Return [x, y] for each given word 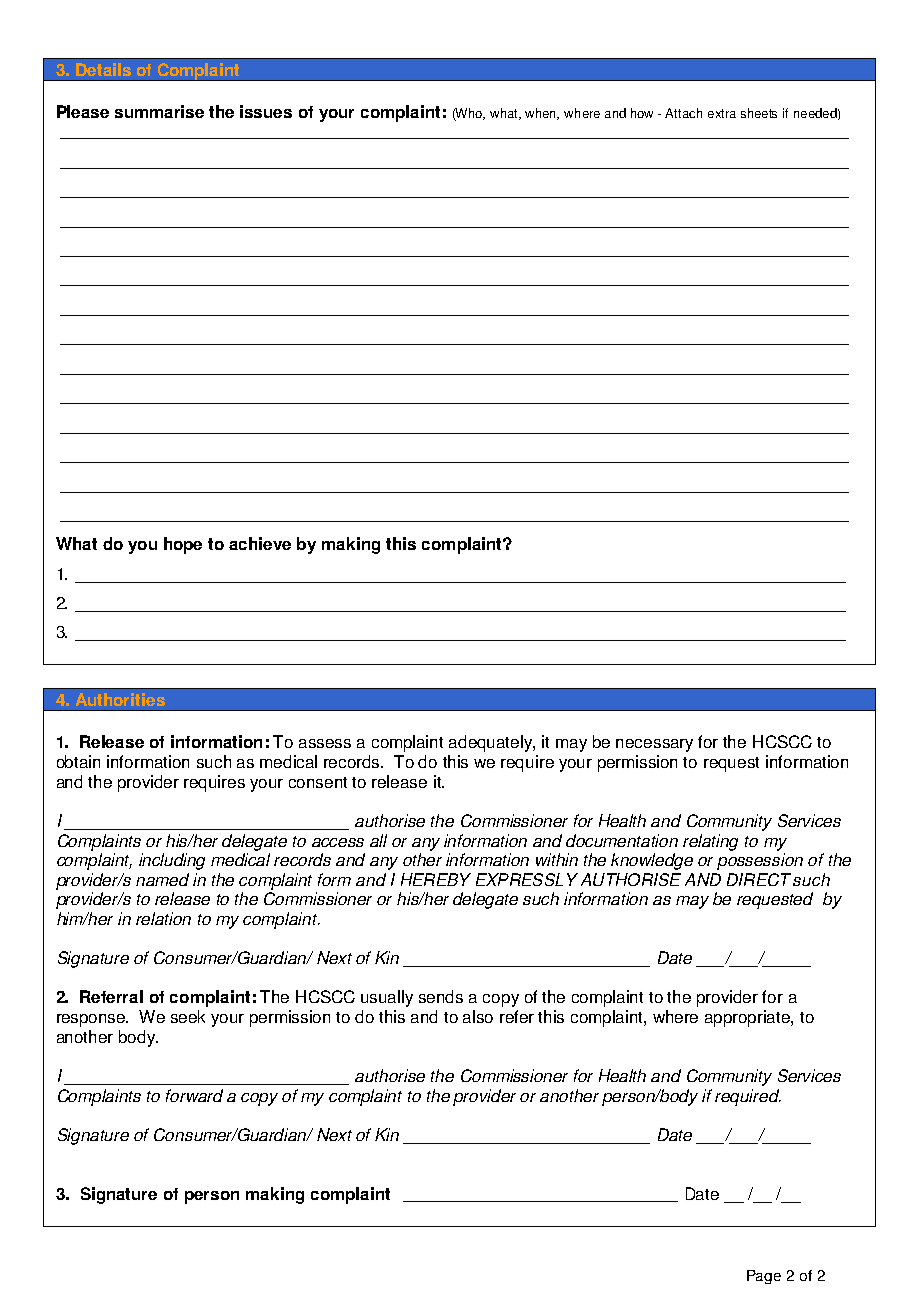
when [542, 114]
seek [188, 1016]
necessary [654, 745]
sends [441, 996]
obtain [78, 761]
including [172, 861]
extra [722, 113]
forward [194, 1095]
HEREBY [436, 879]
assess [325, 743]
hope [183, 545]
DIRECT [759, 879]
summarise [159, 111]
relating [710, 842]
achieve [260, 543]
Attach [683, 113]
